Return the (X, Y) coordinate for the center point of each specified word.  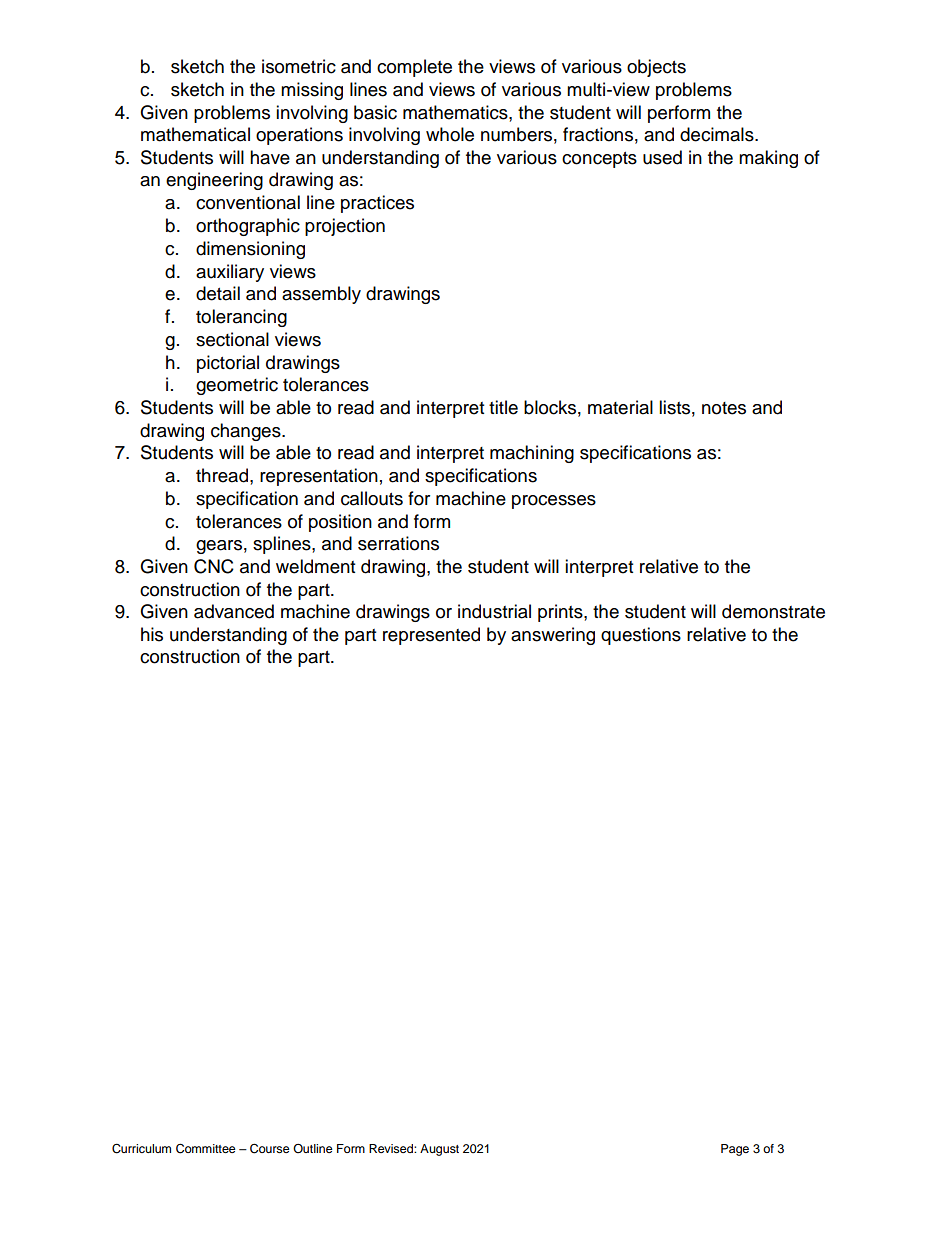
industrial (494, 611)
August (439, 1150)
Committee (206, 1148)
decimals (718, 134)
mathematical (195, 134)
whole (450, 134)
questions (641, 636)
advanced (234, 611)
